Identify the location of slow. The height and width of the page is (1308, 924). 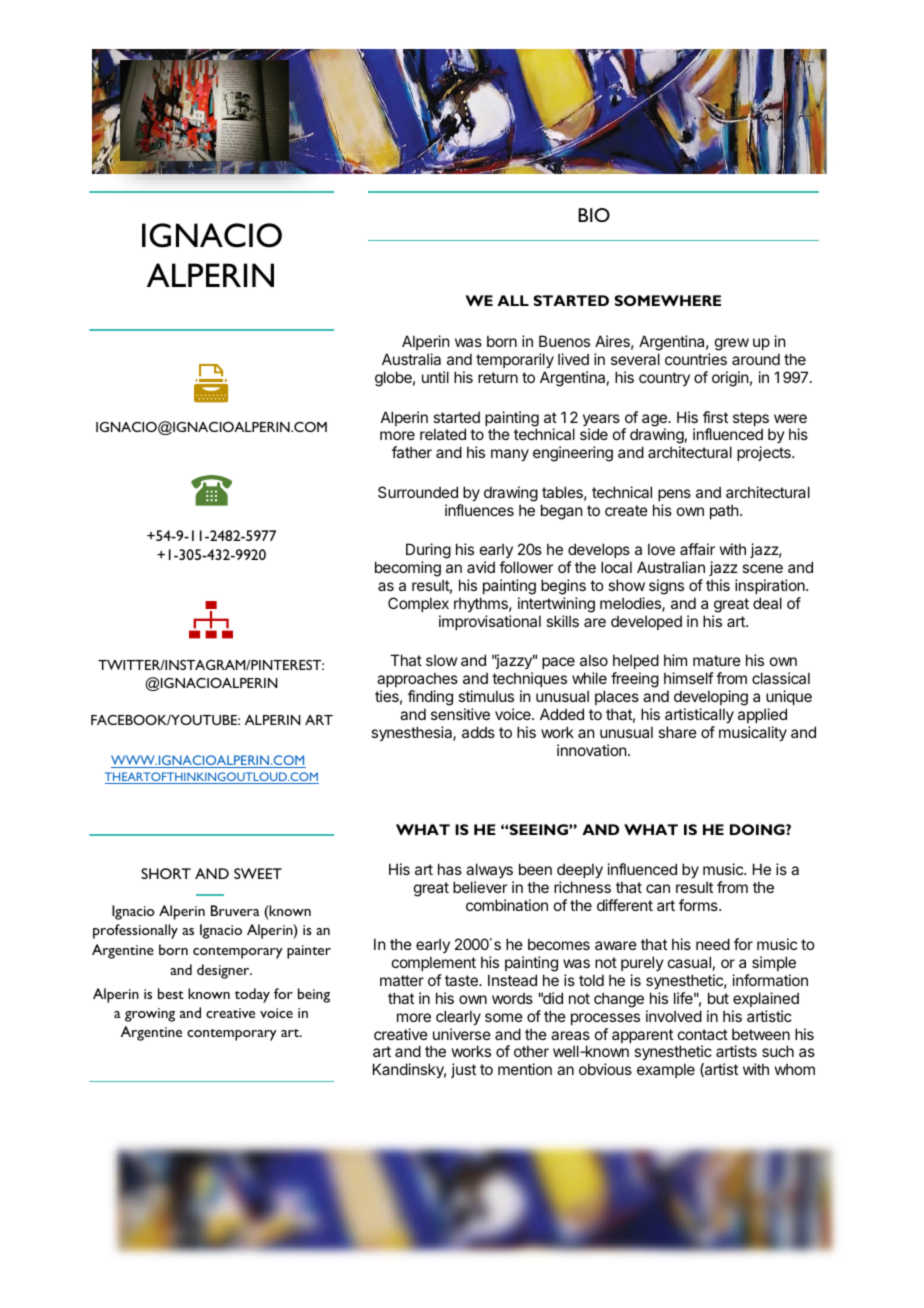
(441, 660).
